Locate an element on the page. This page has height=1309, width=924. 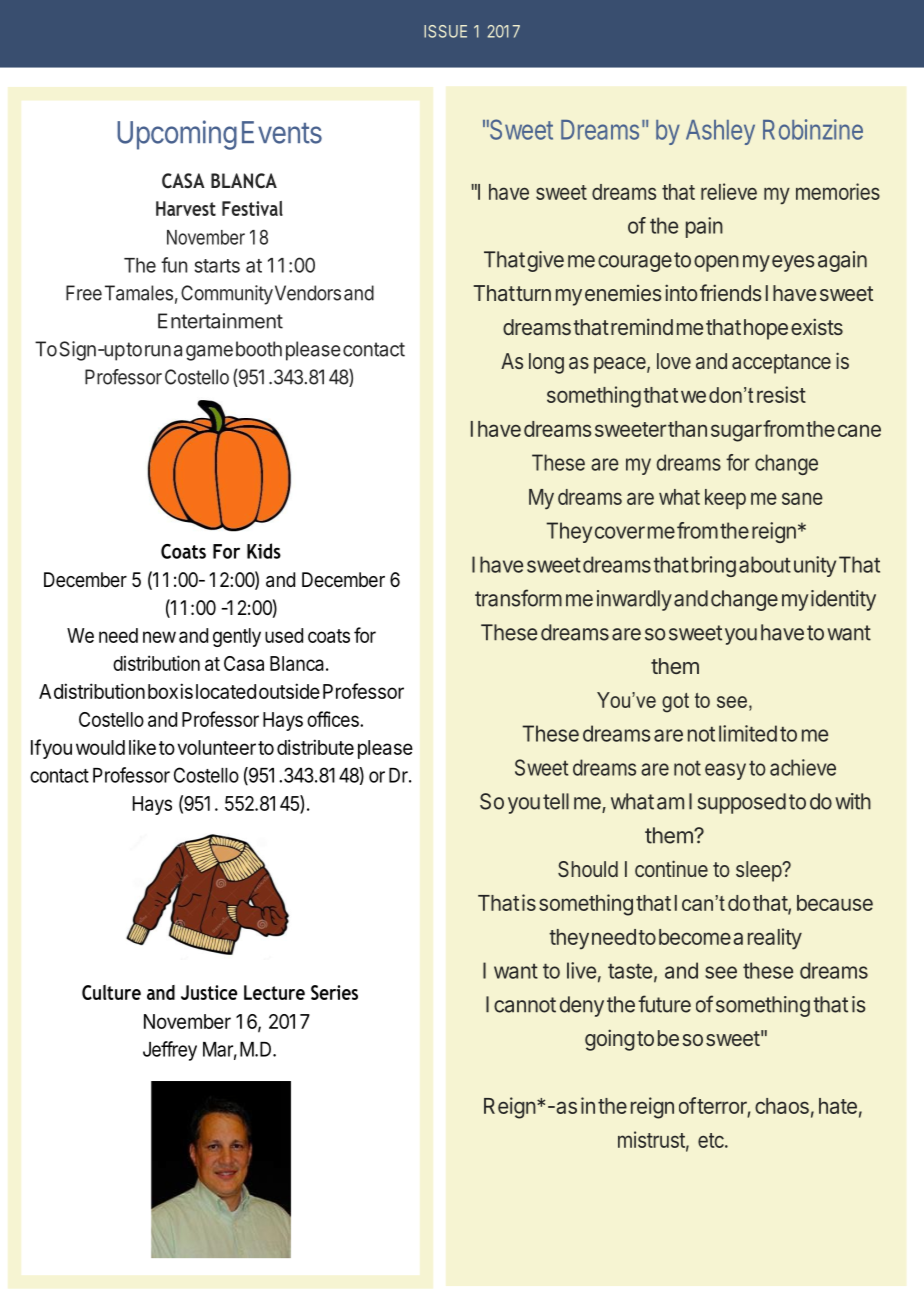
cannot is located at coordinates (525, 1005).
